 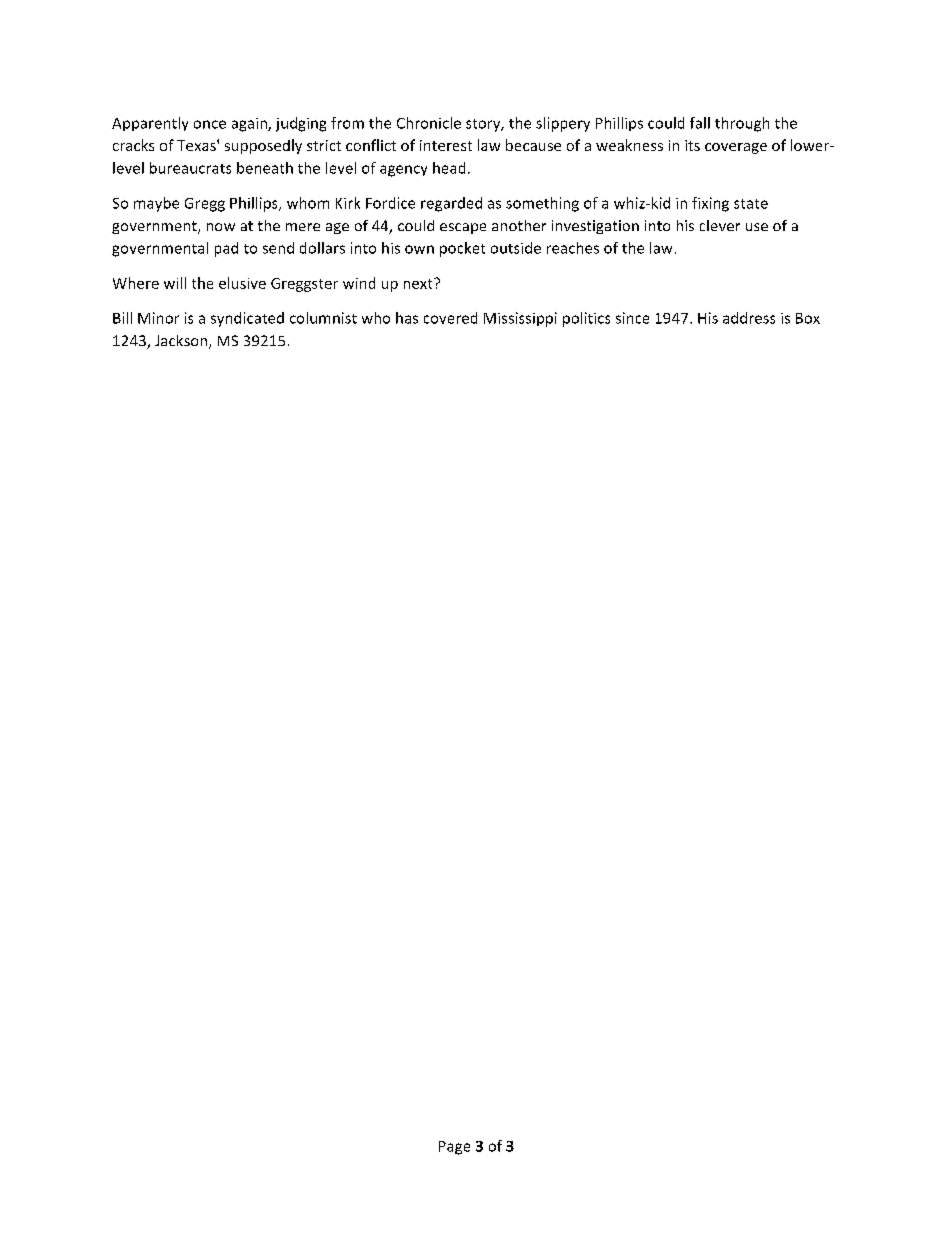 What do you see at coordinates (182, 342) in the document?
I see `Jackson` at bounding box center [182, 342].
